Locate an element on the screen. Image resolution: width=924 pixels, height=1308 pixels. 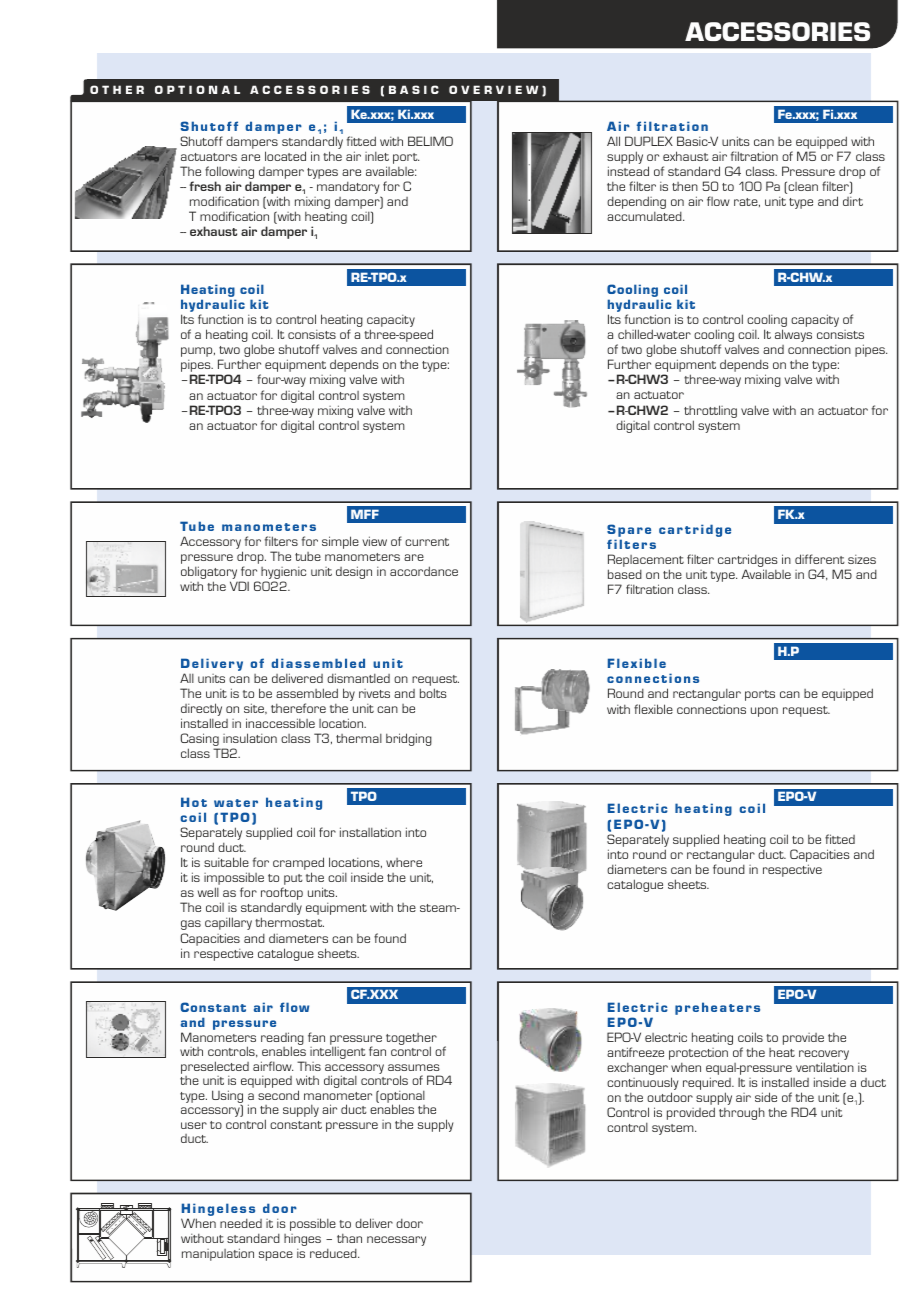
necessary is located at coordinates (396, 1241).
